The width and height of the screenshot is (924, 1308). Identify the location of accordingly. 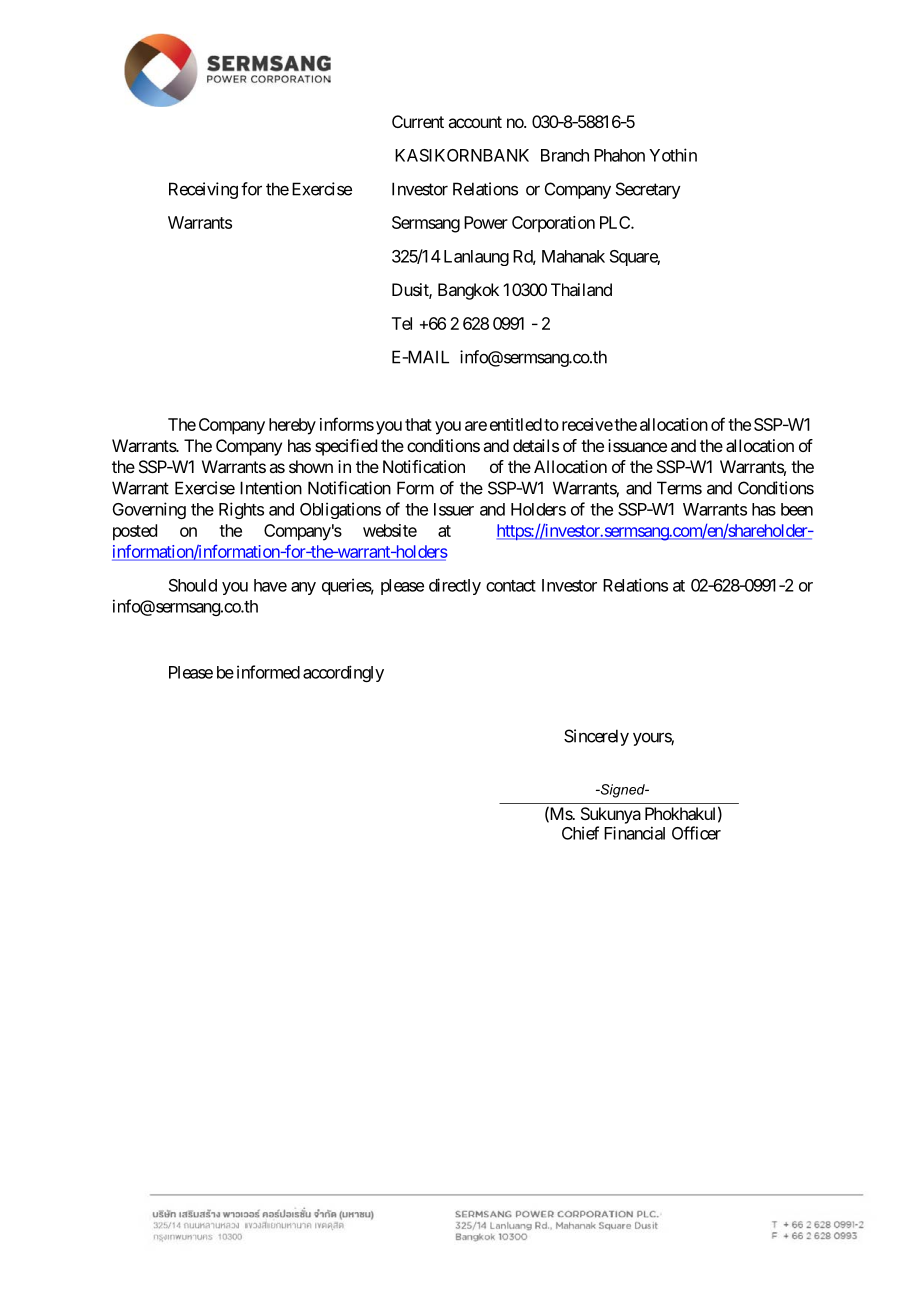
(343, 673).
